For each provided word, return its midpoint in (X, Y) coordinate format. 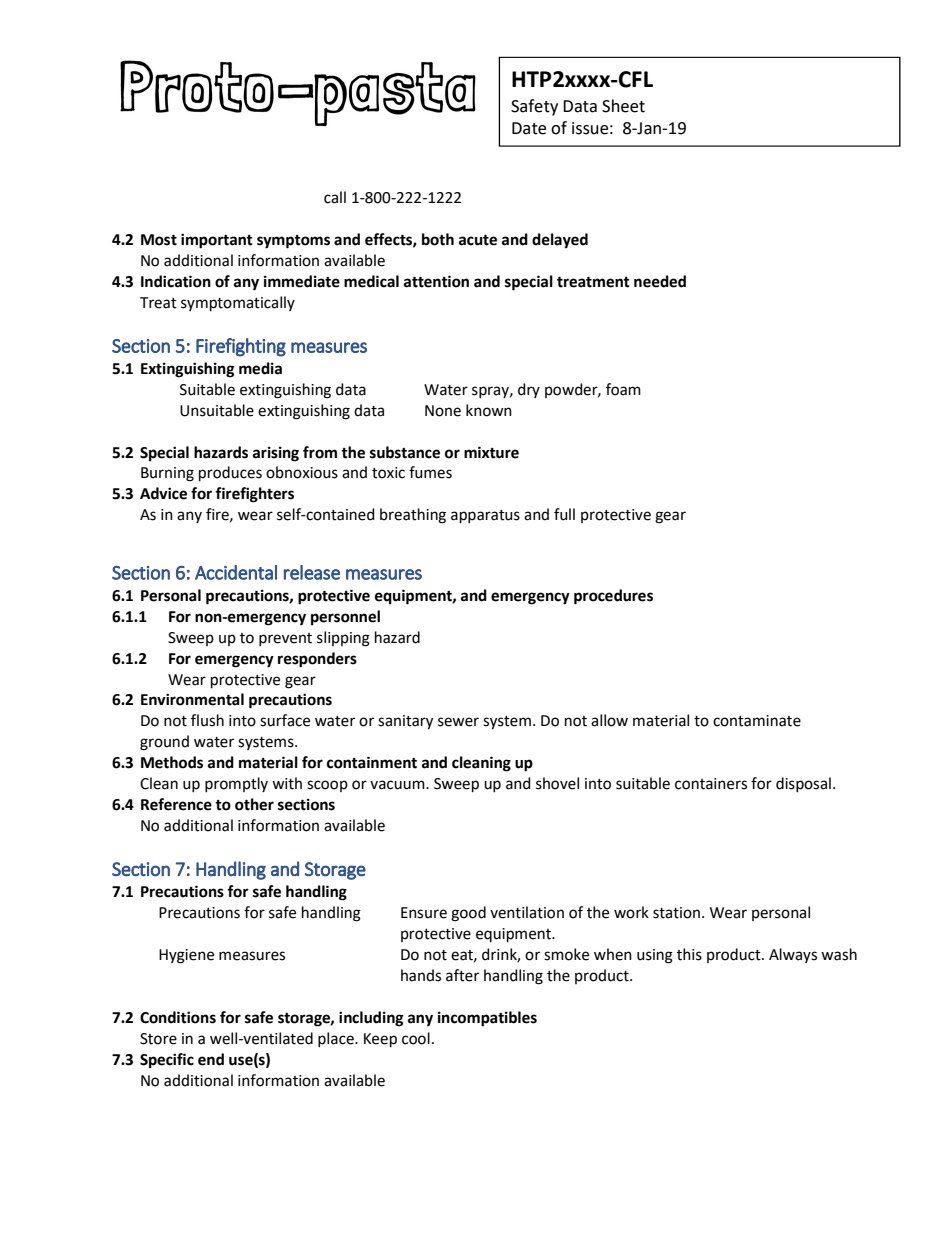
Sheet (623, 106)
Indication (176, 281)
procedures (613, 597)
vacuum (398, 785)
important (217, 241)
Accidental (236, 572)
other (254, 804)
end (211, 1059)
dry (529, 390)
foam (623, 389)
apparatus (485, 516)
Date (529, 128)
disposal (803, 784)
